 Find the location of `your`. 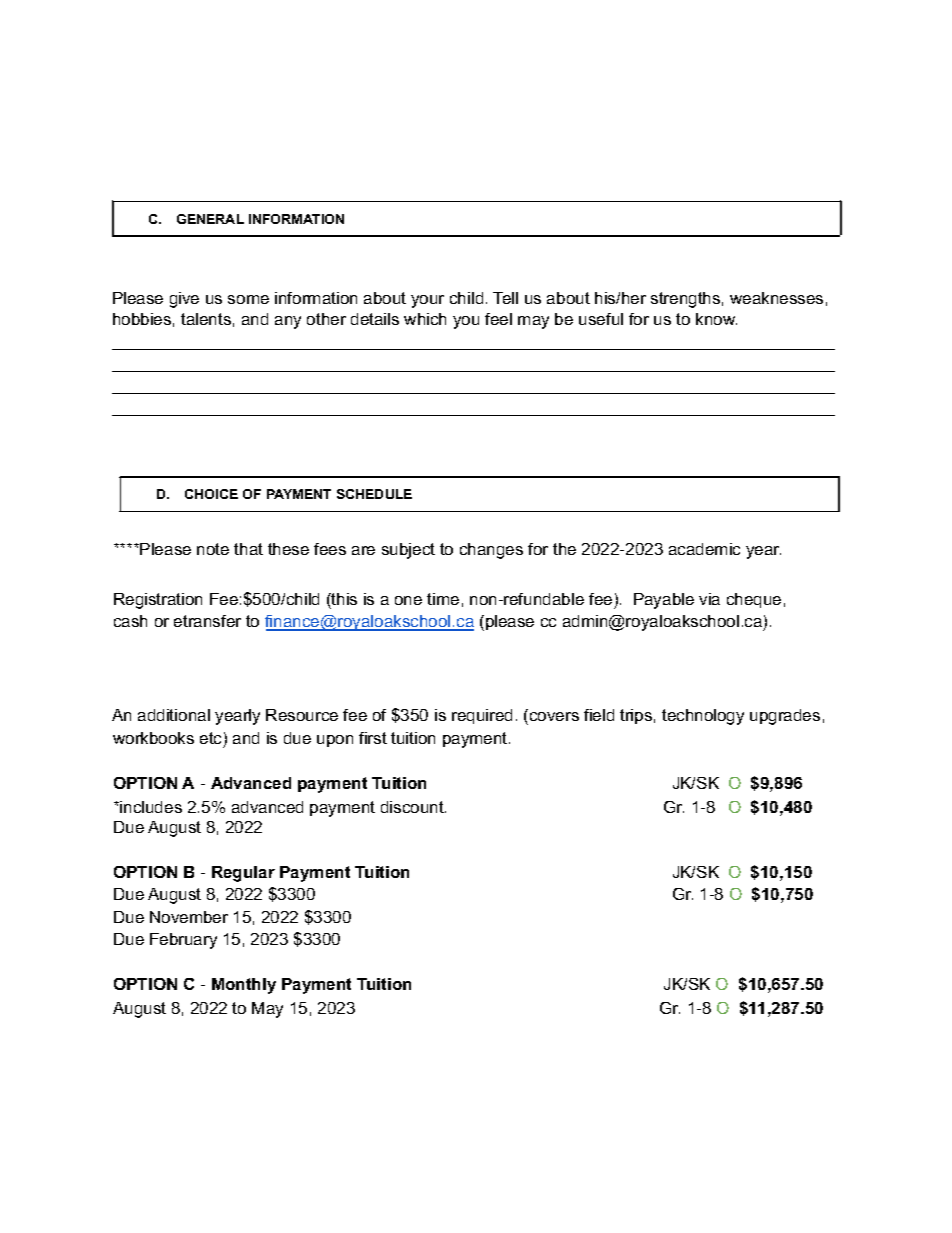

your is located at coordinates (427, 301).
